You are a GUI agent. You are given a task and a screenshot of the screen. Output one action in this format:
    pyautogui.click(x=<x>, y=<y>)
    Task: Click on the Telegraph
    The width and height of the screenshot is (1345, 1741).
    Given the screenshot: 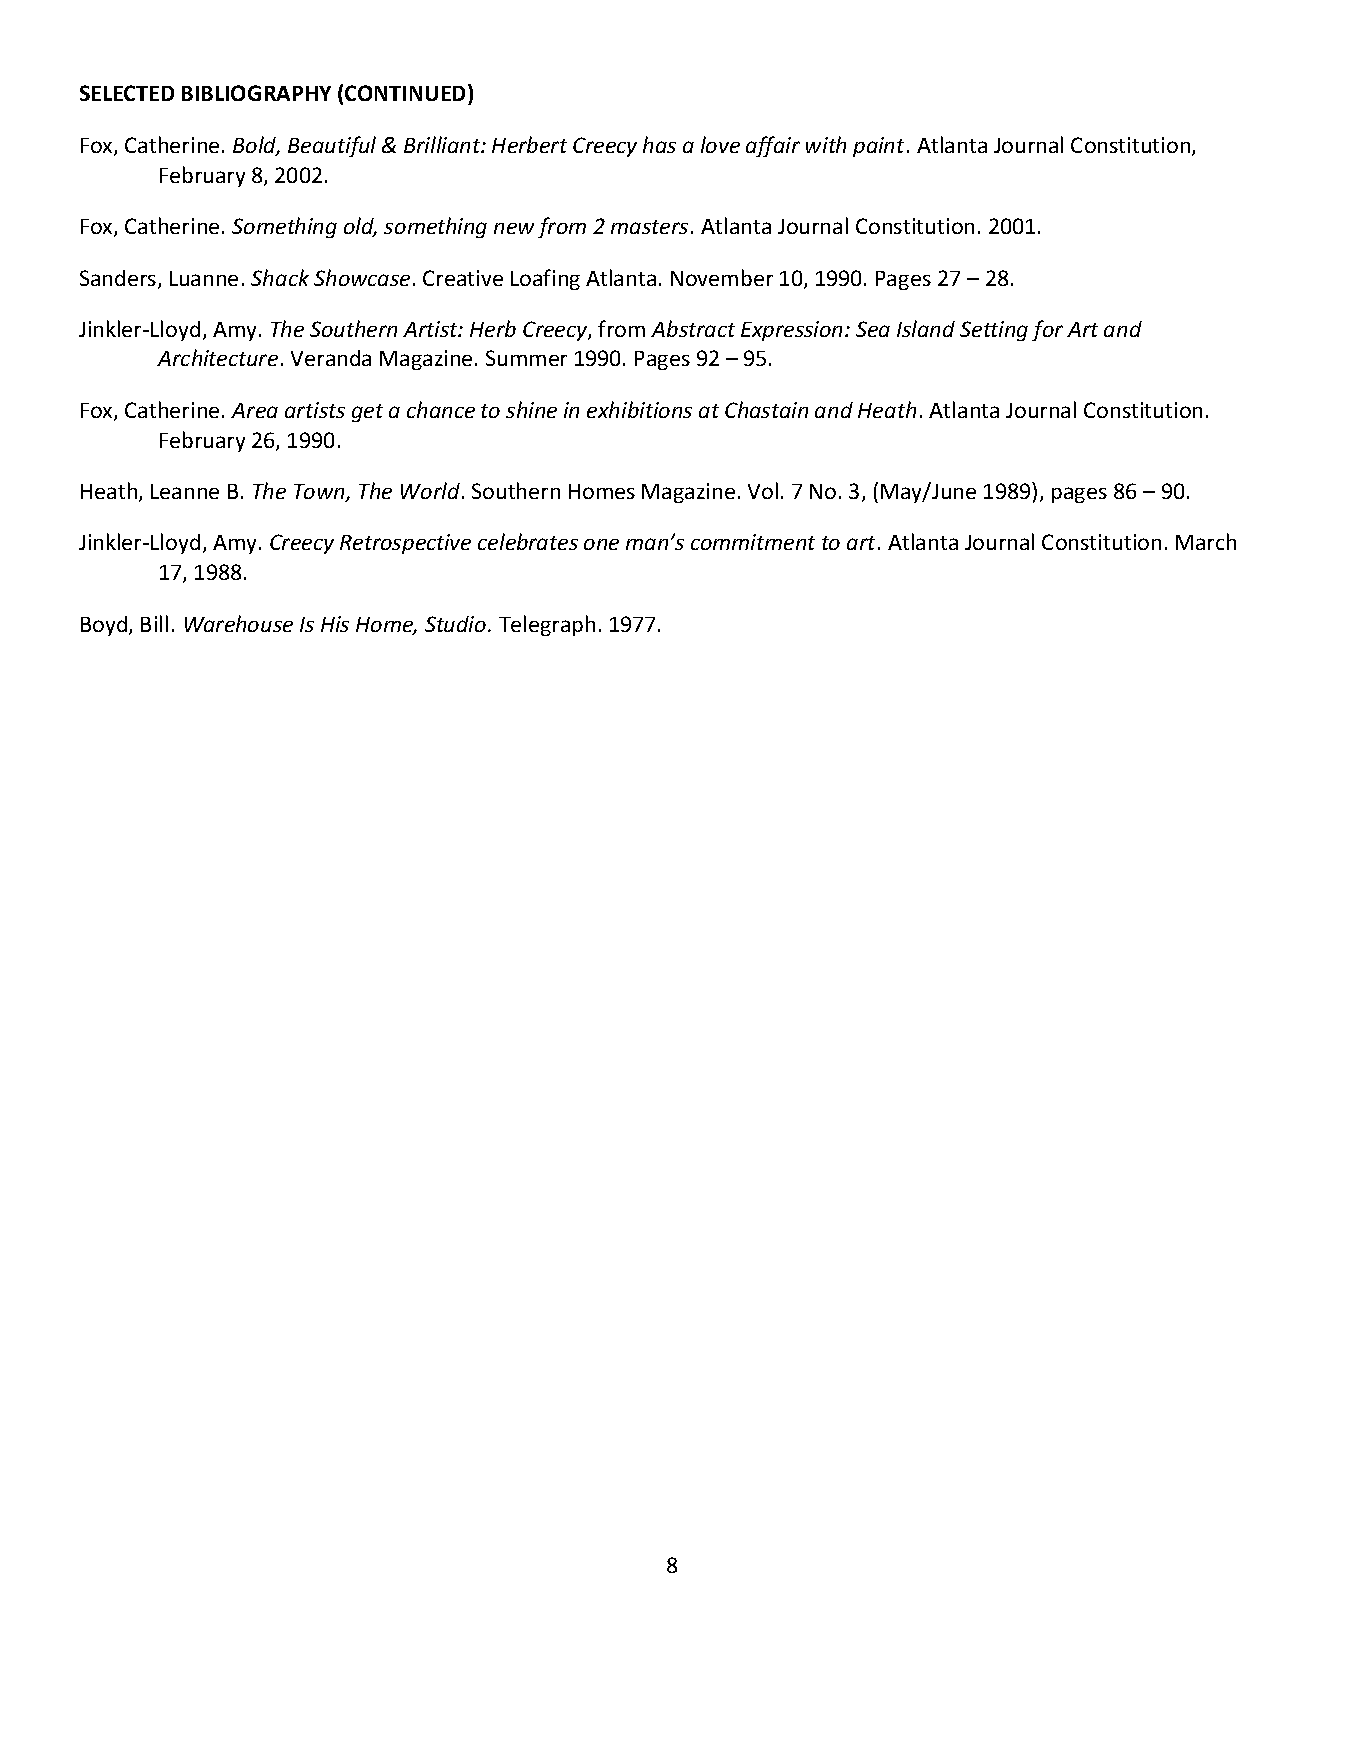 What is the action you would take?
    pyautogui.click(x=547, y=625)
